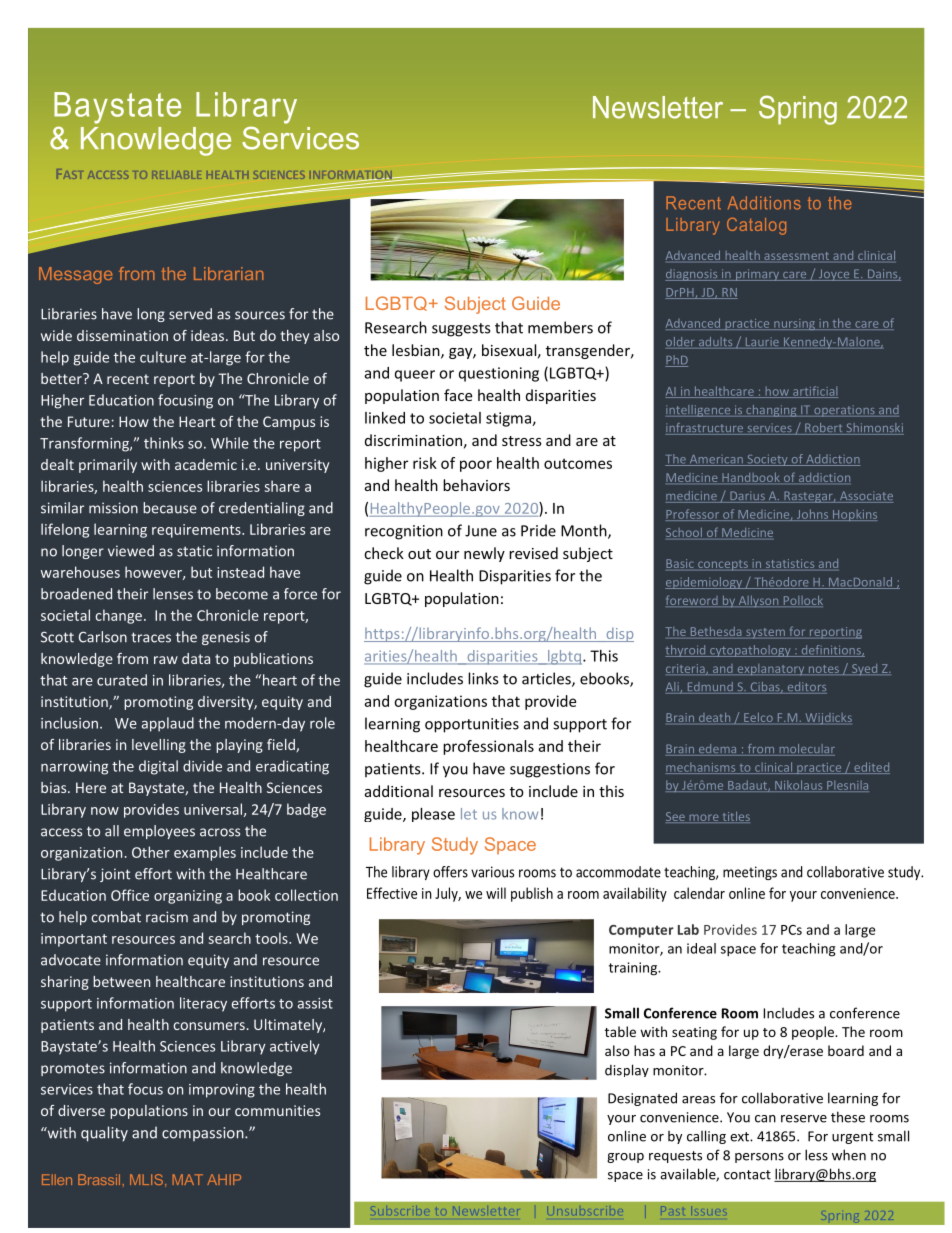  Describe the element at coordinates (735, 817) in the document. I see `titles` at that location.
